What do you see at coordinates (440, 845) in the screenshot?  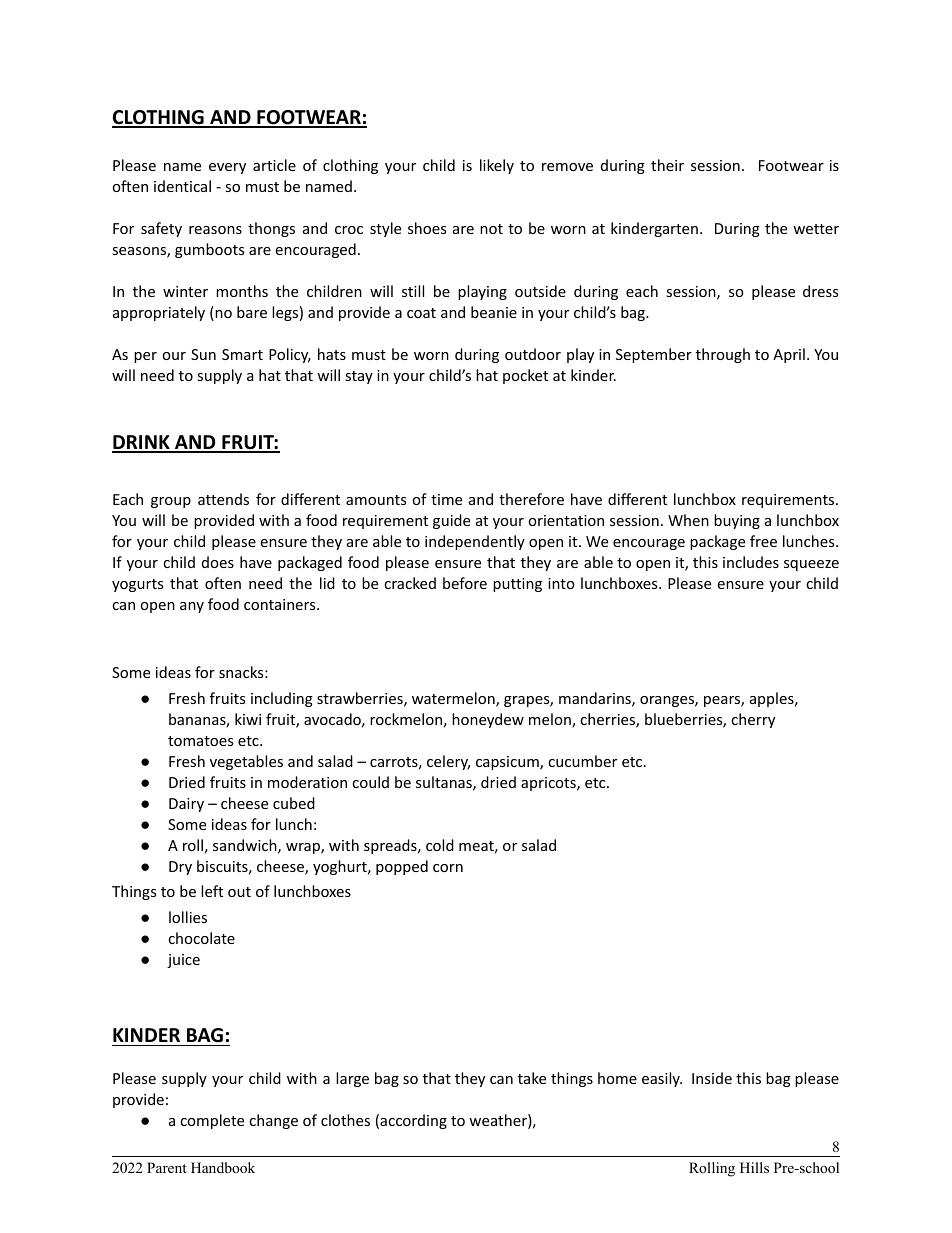 I see `cold` at bounding box center [440, 845].
